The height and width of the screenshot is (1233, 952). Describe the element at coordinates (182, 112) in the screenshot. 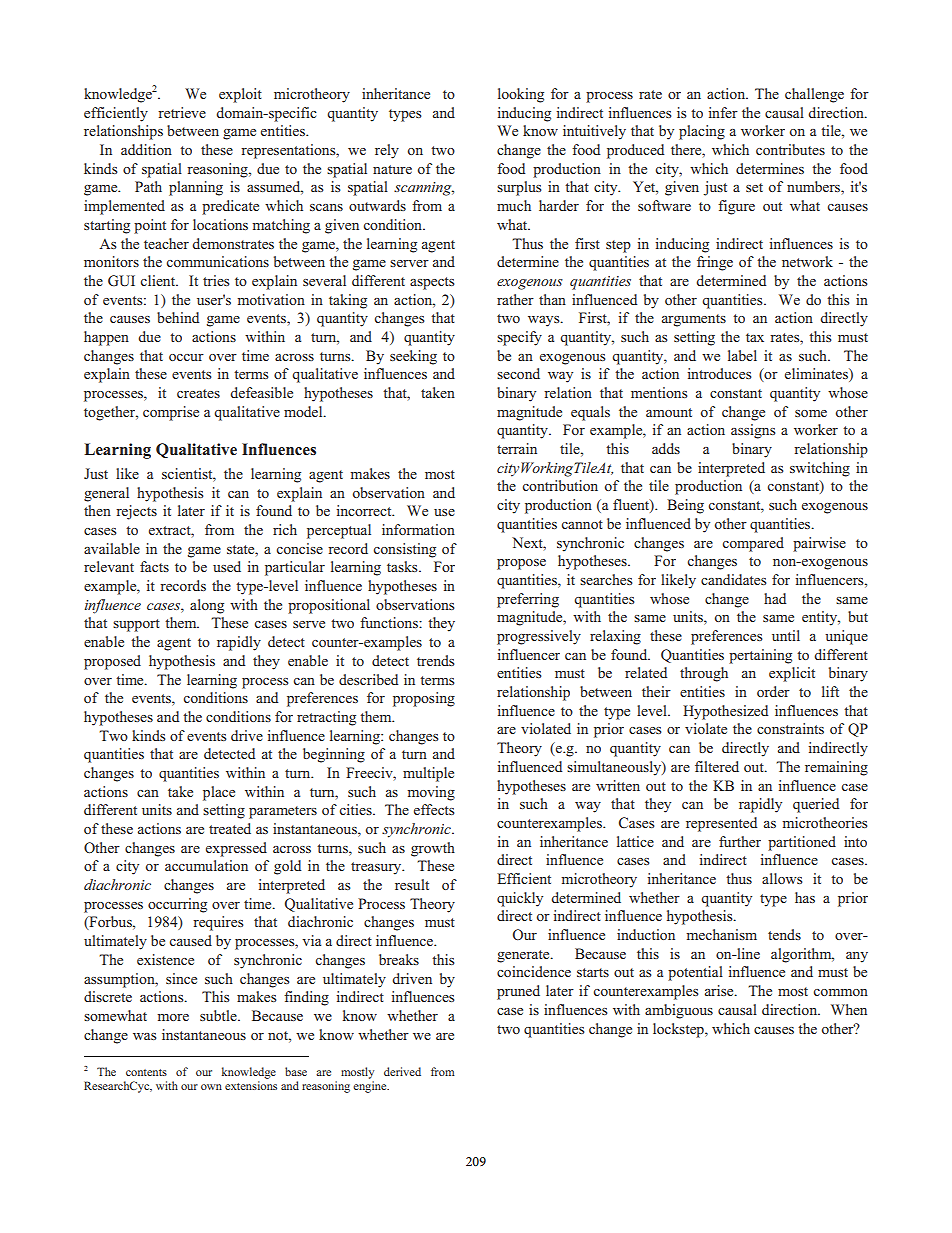

I see `retrieve` at that location.
